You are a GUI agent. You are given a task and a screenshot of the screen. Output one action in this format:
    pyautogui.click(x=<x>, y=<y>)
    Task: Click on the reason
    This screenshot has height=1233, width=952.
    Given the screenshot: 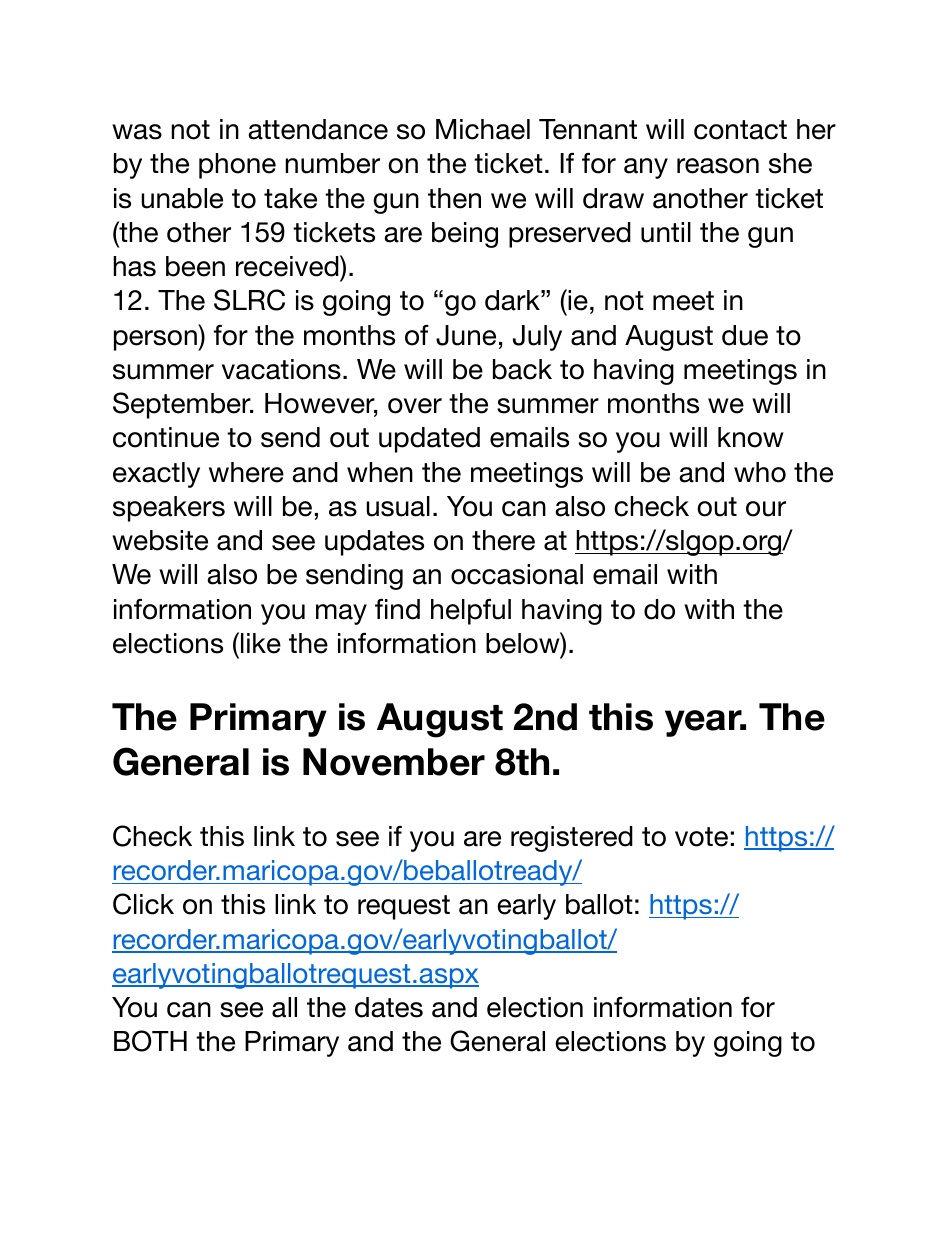 What is the action you would take?
    pyautogui.click(x=718, y=166)
